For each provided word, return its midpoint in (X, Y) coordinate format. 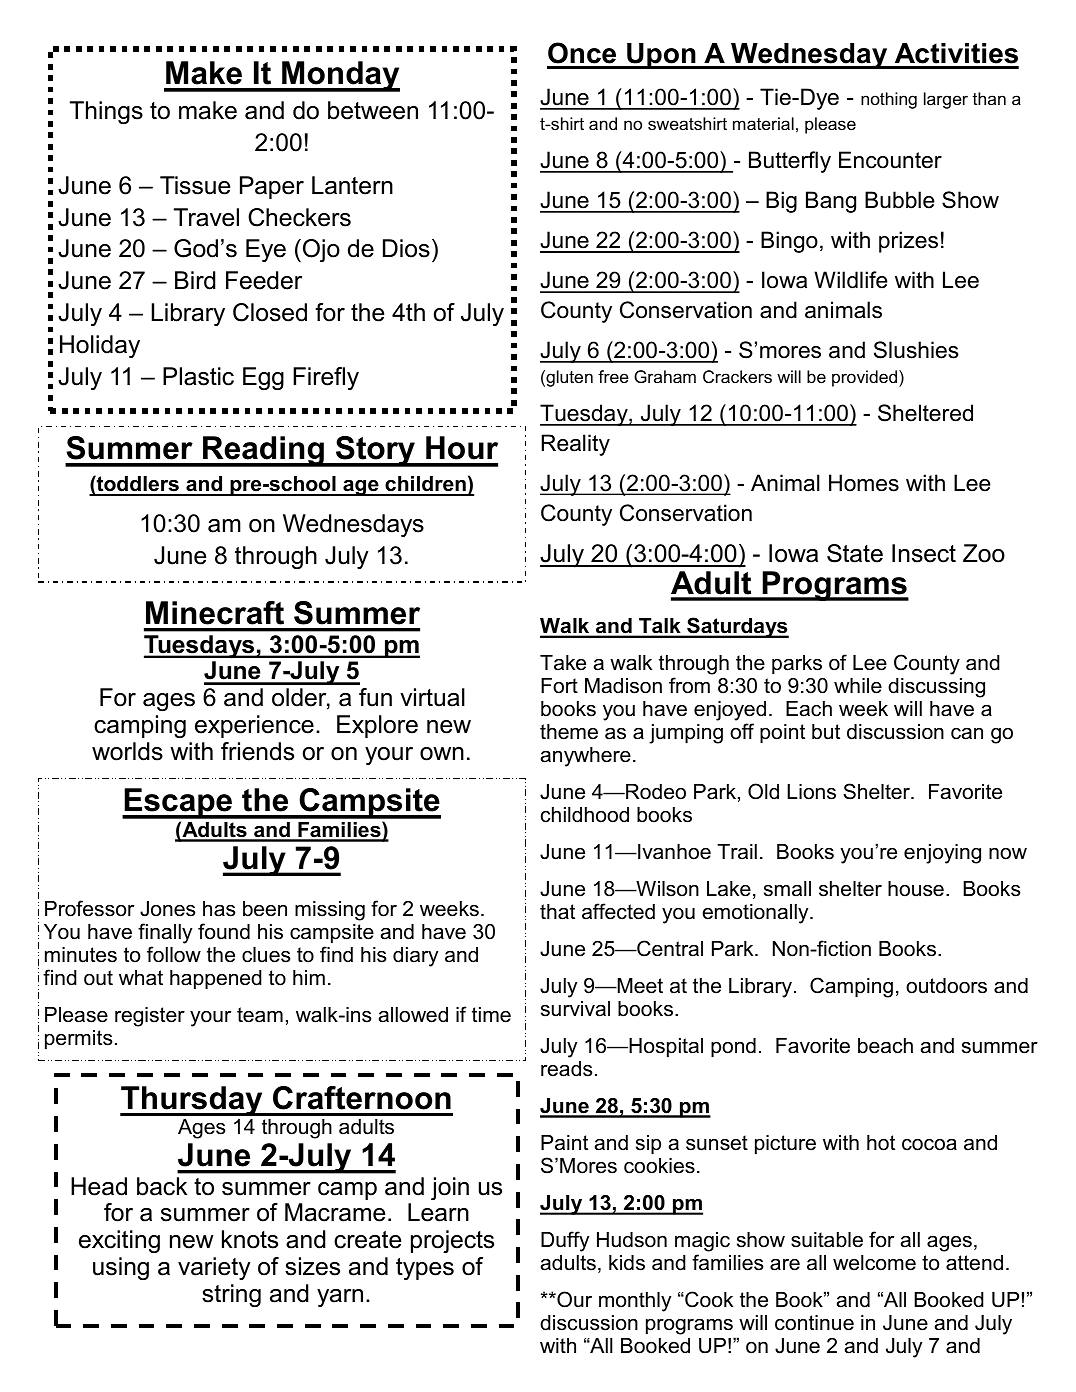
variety (214, 1268)
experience (254, 726)
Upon (661, 56)
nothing (889, 100)
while (858, 686)
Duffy (565, 1241)
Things (106, 112)
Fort (559, 686)
